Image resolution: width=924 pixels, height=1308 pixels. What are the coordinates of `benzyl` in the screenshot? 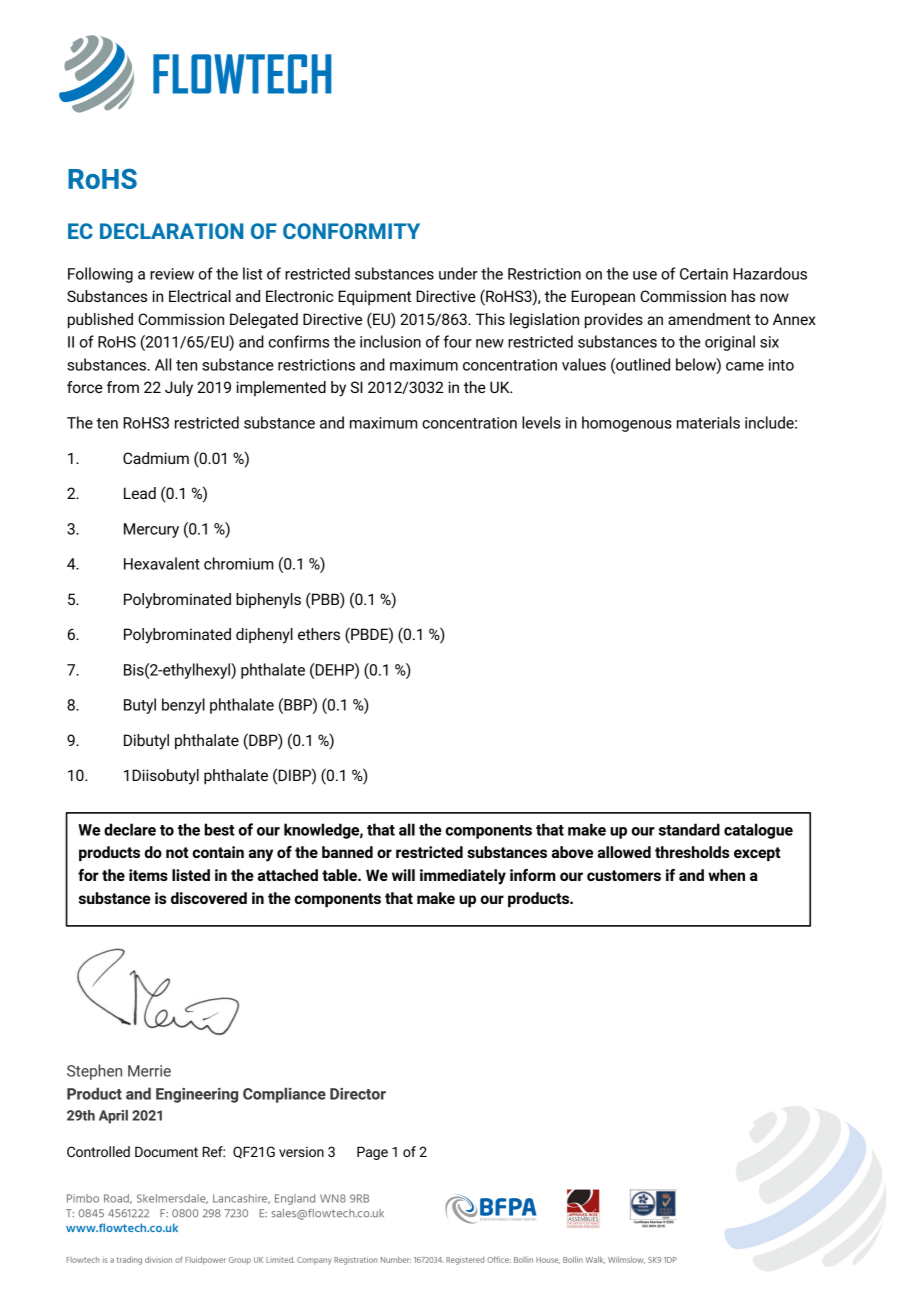 It's located at (183, 706).
